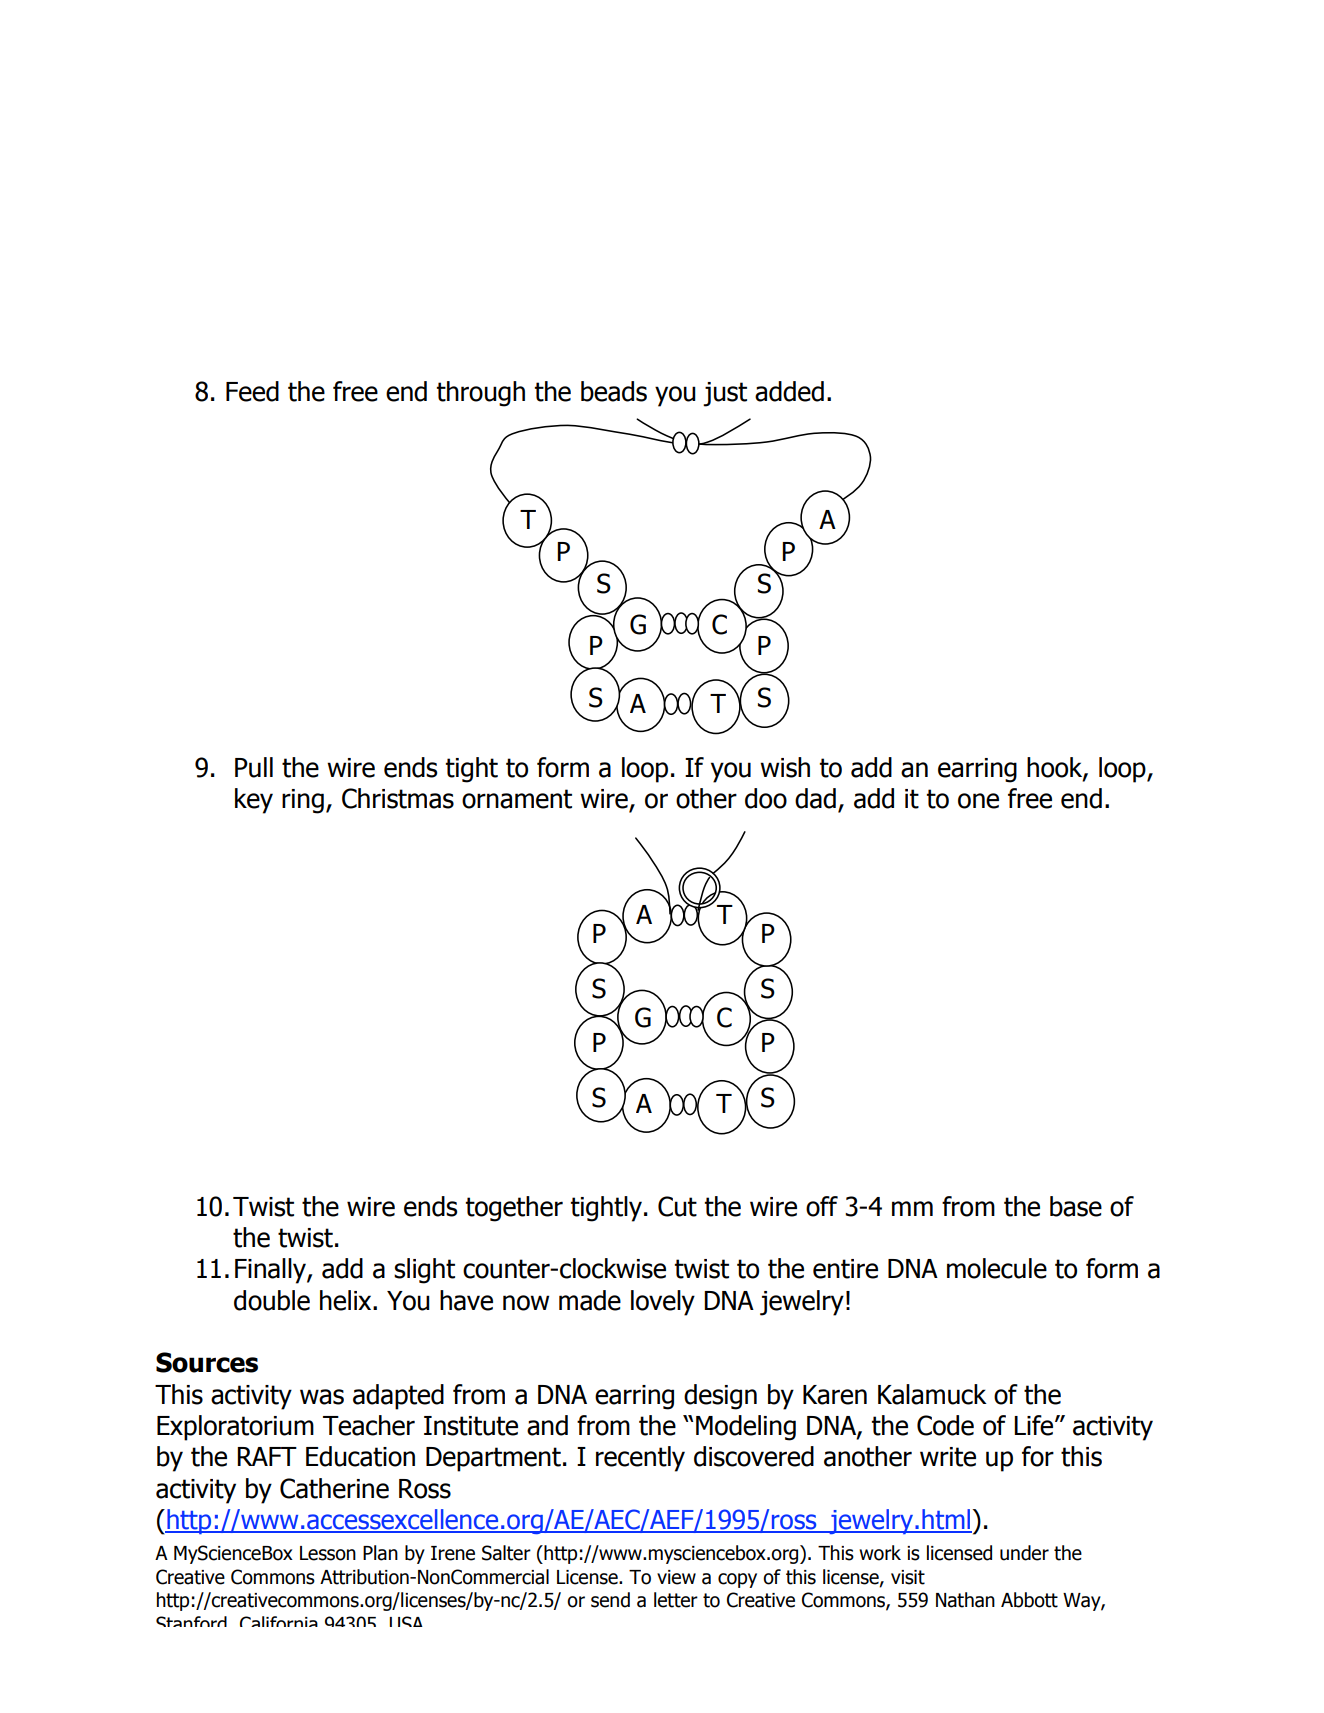  I want to click on molecule, so click(997, 1268).
